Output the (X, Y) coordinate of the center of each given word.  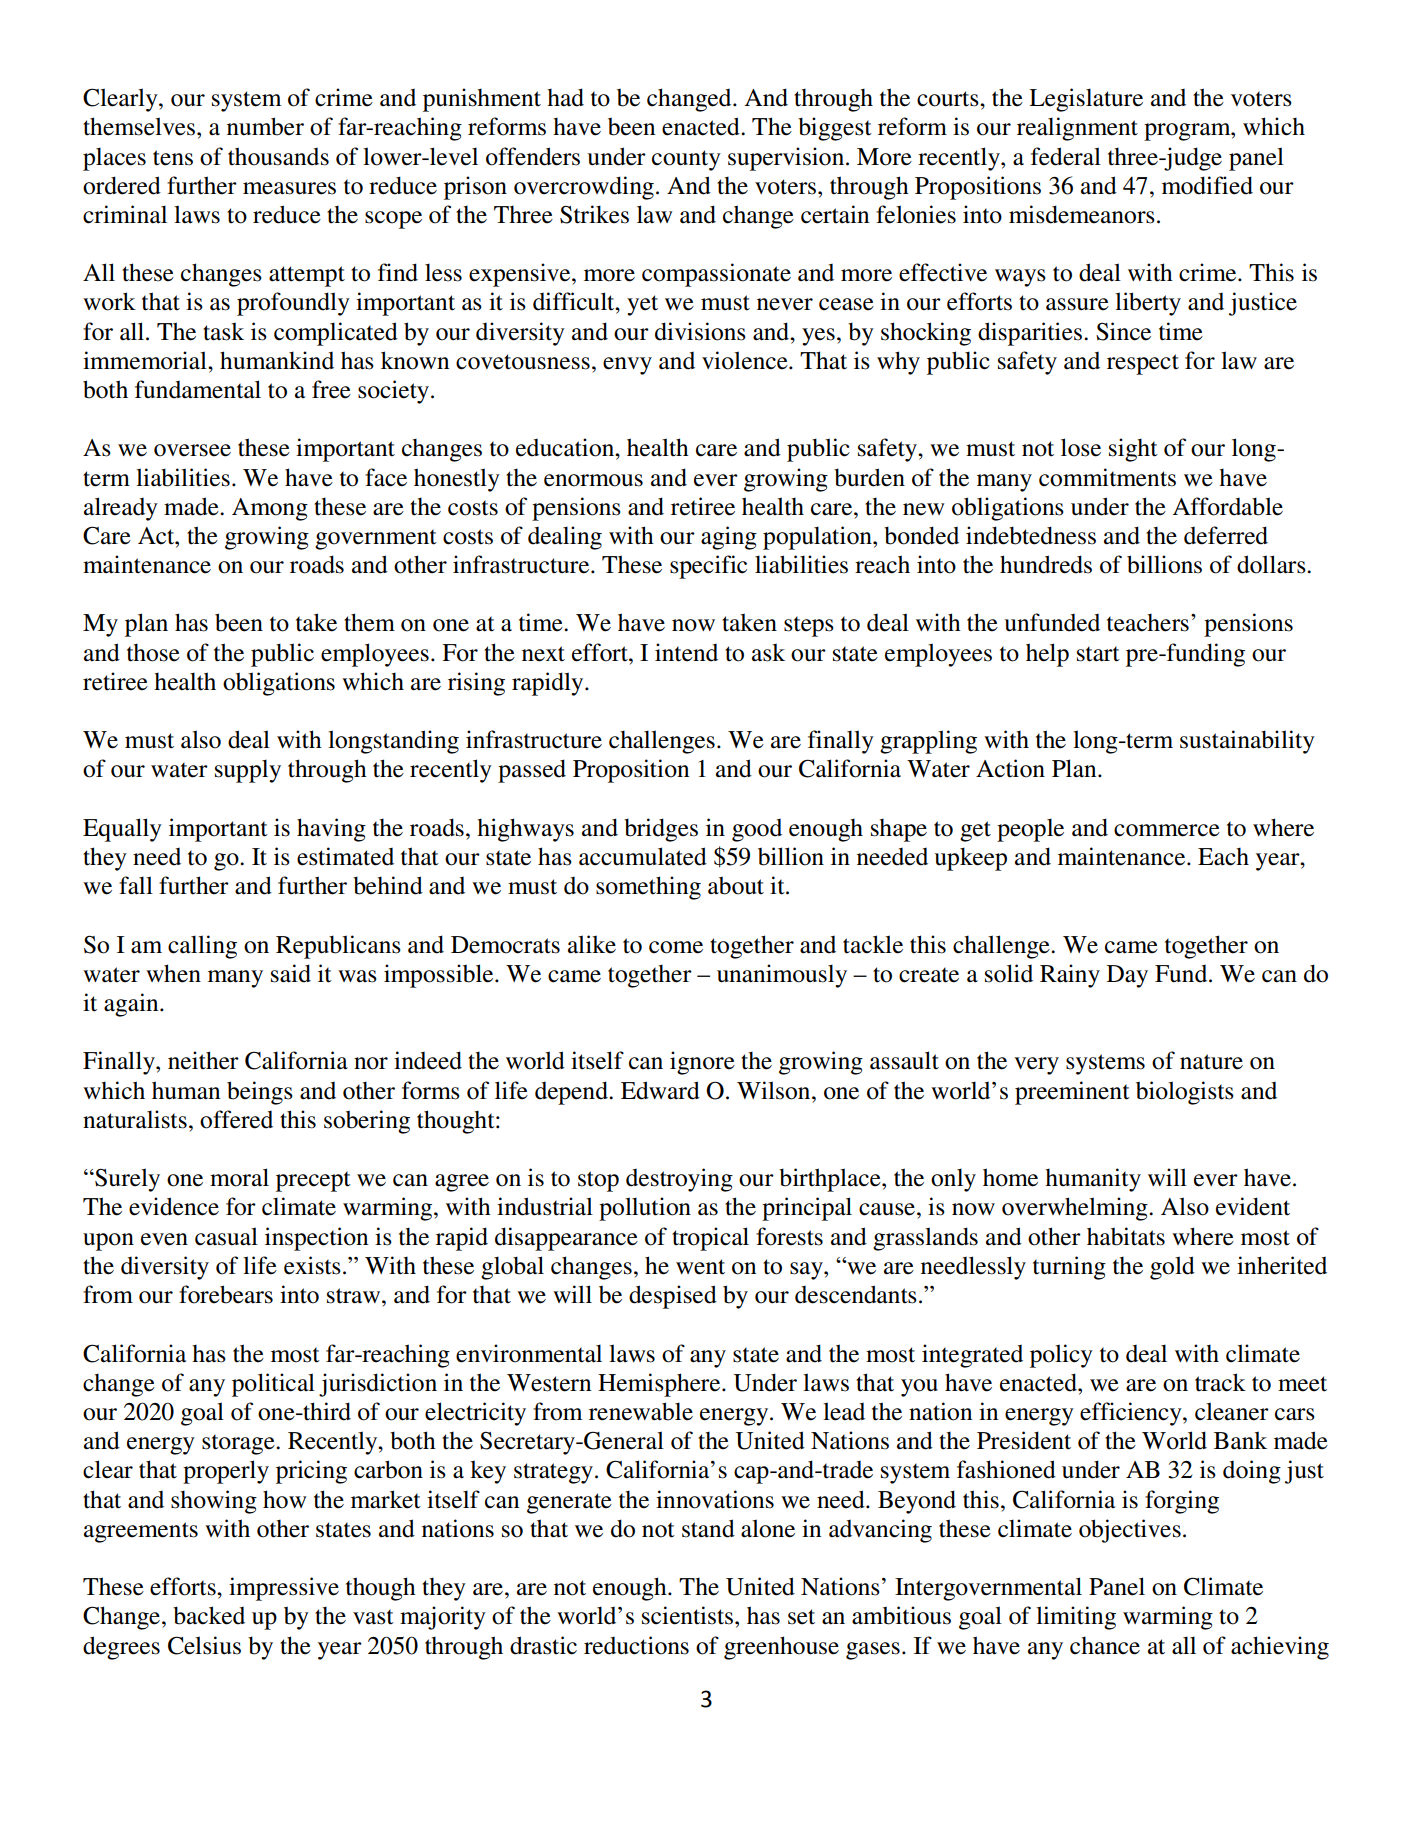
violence (746, 360)
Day (1127, 976)
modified (1207, 185)
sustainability (1247, 742)
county (686, 160)
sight (1133, 450)
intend (686, 652)
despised (673, 1297)
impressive (284, 1589)
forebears (226, 1294)
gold (1172, 1268)
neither (203, 1060)
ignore (702, 1063)
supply (248, 771)
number (265, 126)
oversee (192, 450)
